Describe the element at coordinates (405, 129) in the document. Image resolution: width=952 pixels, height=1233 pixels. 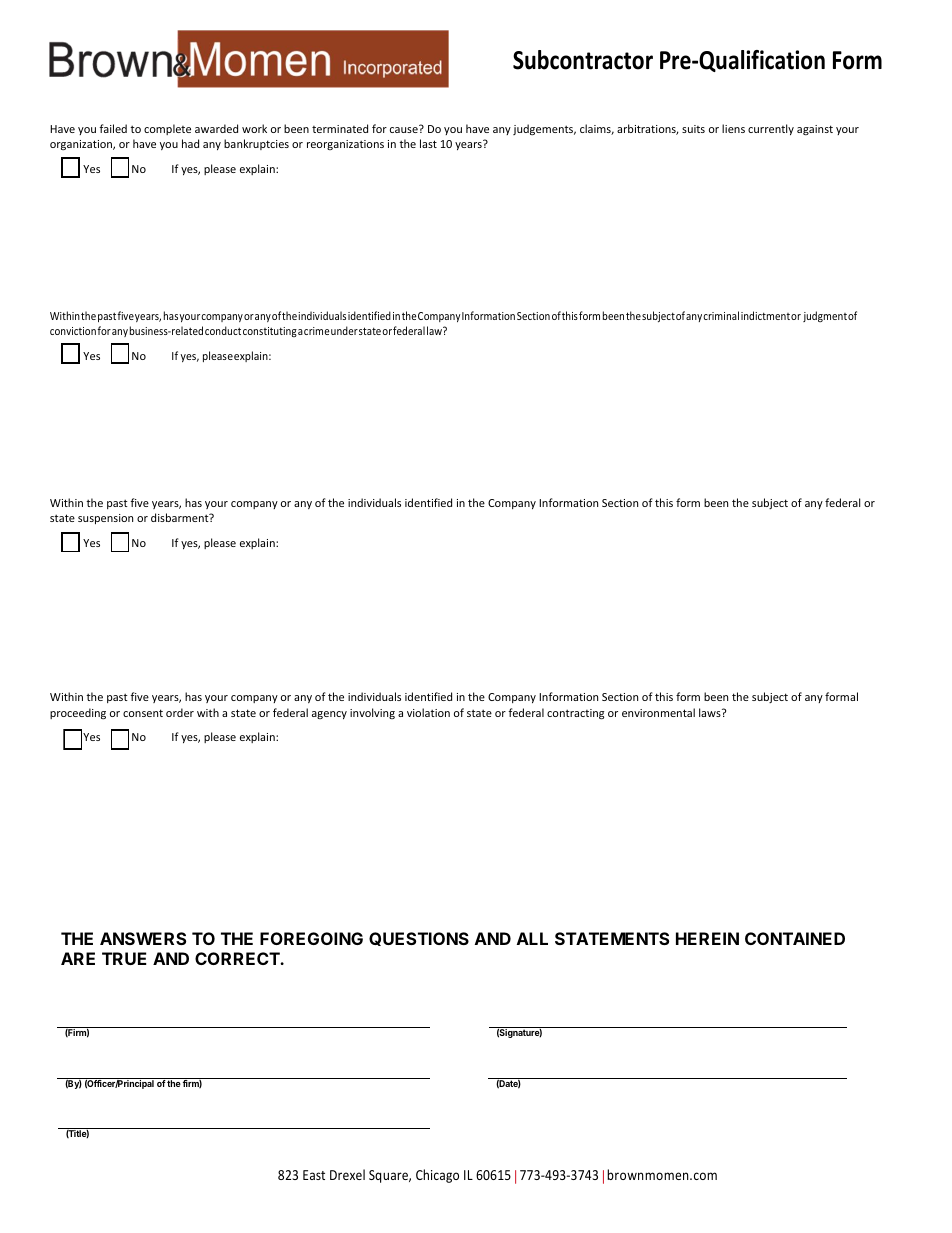
I see `cause` at that location.
